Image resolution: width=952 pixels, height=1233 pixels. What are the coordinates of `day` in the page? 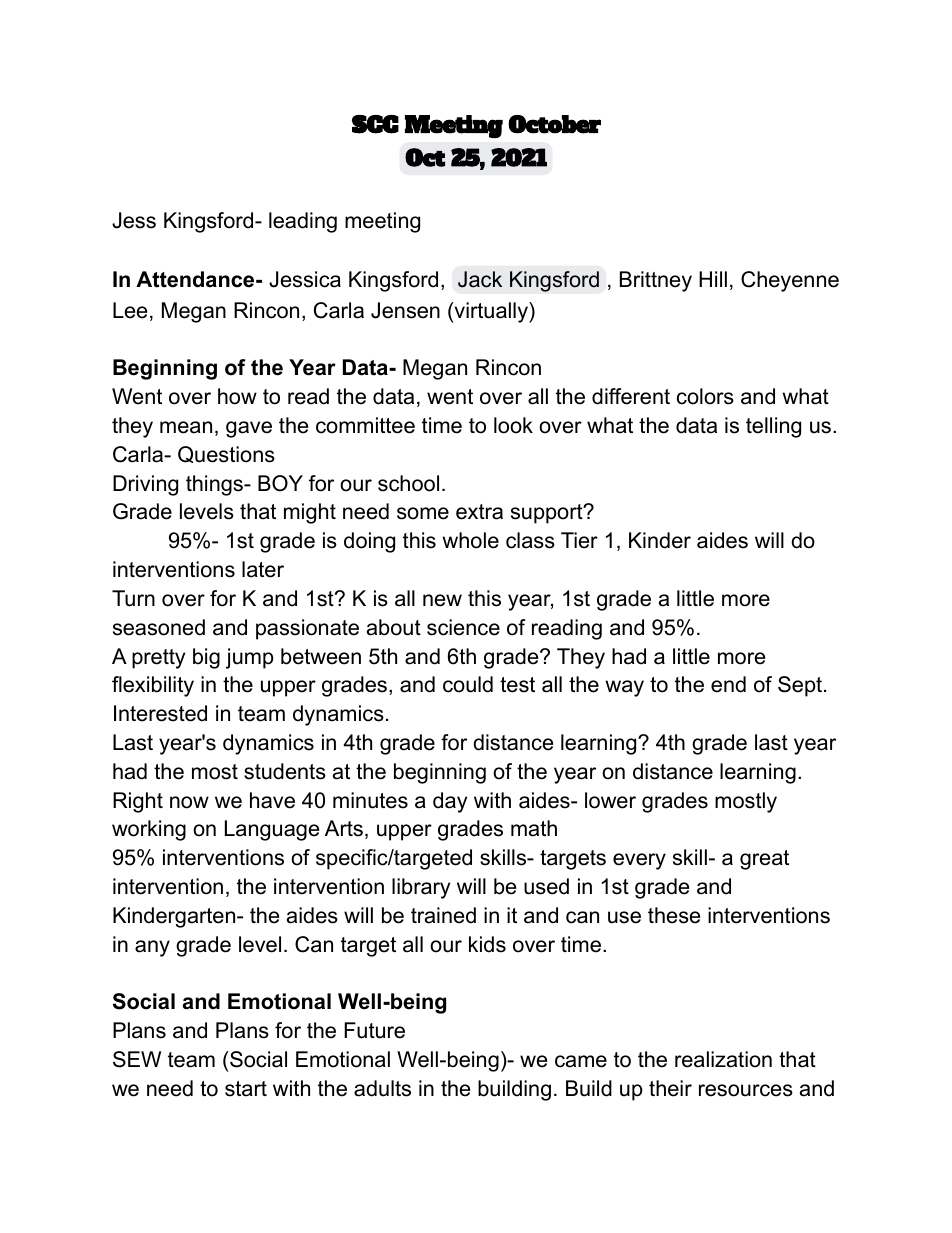 It's located at (450, 802).
